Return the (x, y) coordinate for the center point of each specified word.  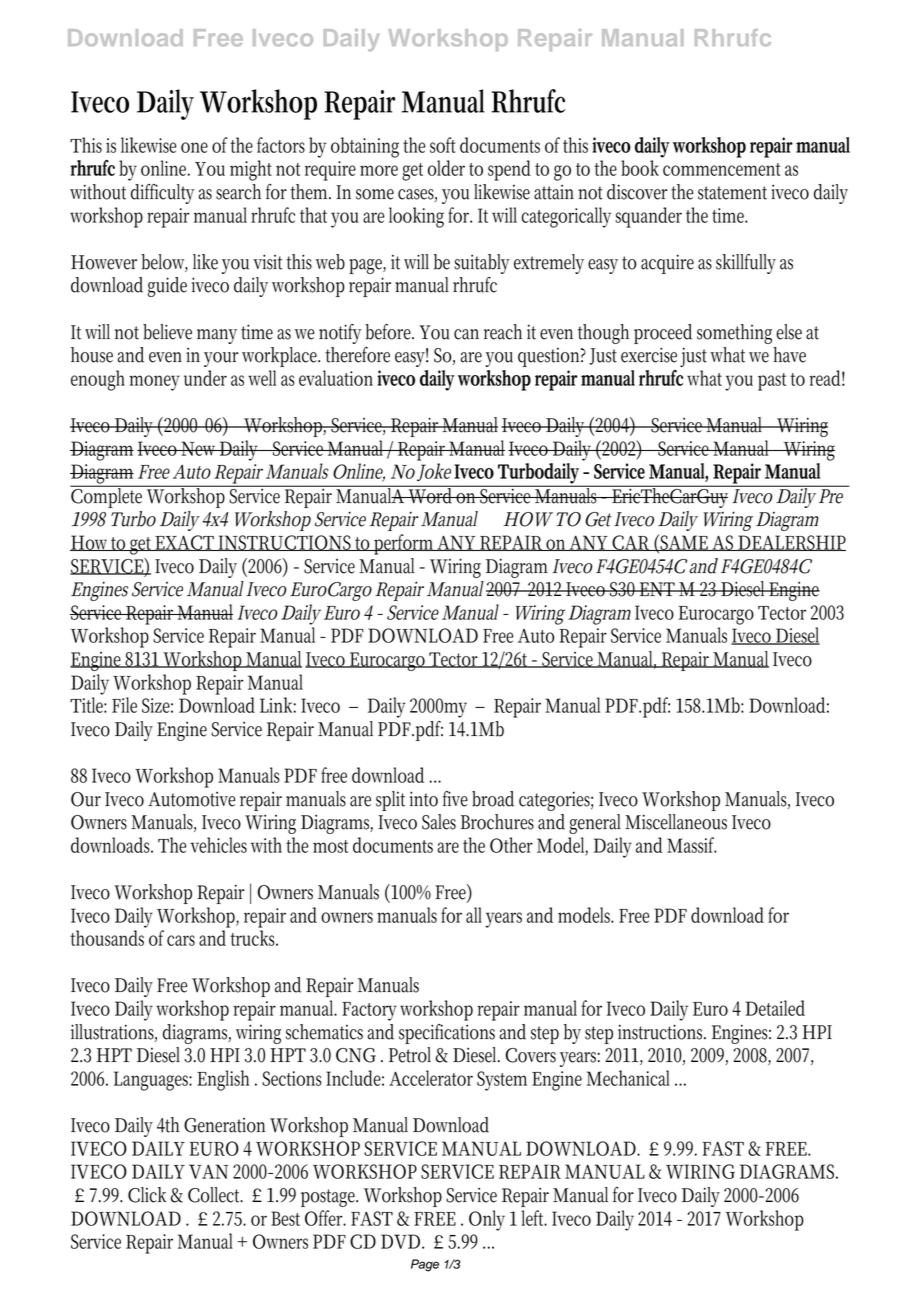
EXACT (185, 543)
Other (511, 845)
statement (732, 193)
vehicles (218, 845)
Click (147, 1195)
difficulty (162, 194)
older (446, 168)
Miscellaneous (676, 822)
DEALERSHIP (791, 543)
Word (431, 494)
